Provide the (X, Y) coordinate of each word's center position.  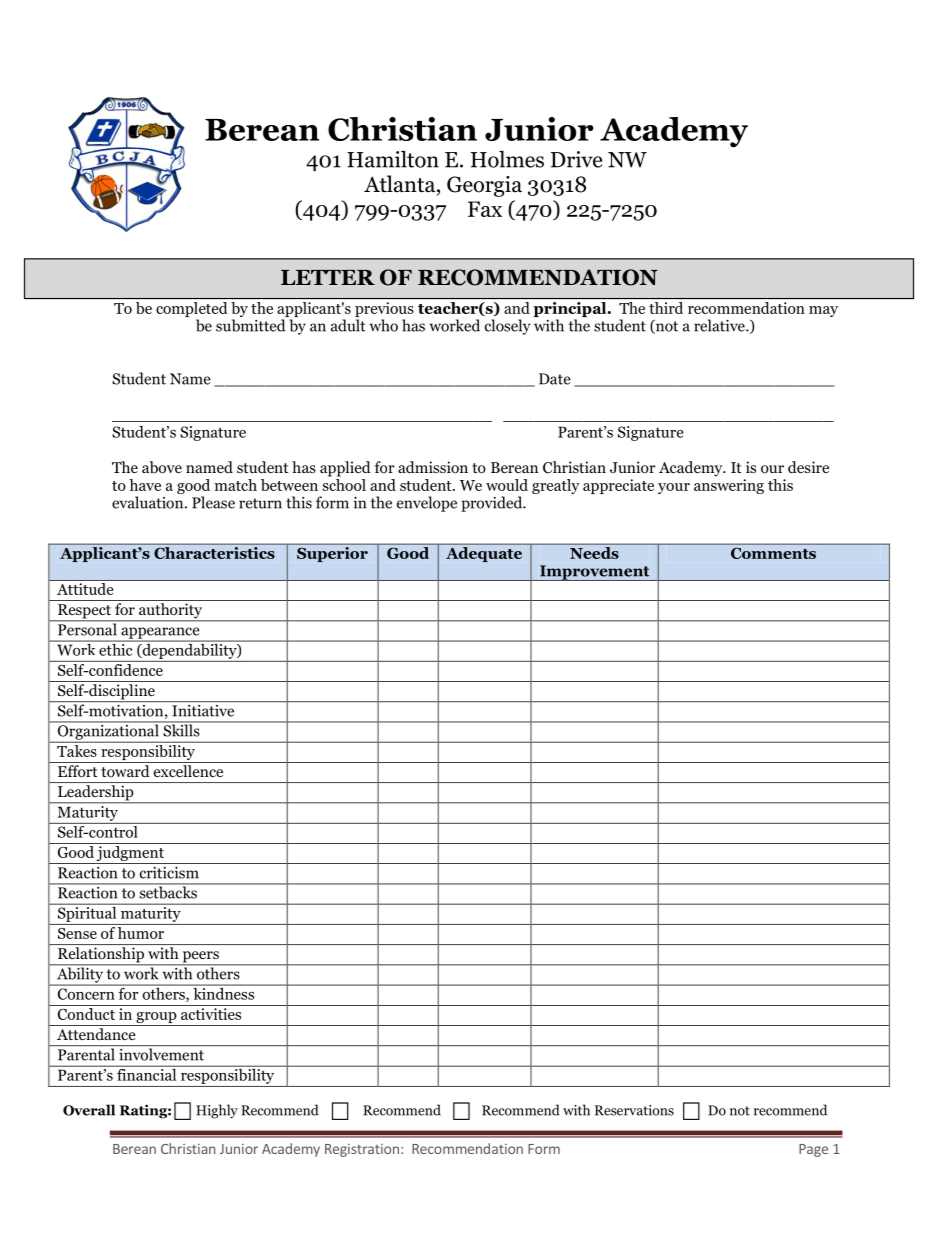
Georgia (484, 186)
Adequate (484, 553)
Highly (217, 1111)
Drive (576, 159)
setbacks (168, 891)
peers (200, 958)
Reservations (634, 1110)
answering (729, 486)
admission (433, 467)
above (162, 467)
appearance (160, 634)
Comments (773, 553)
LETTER (328, 277)
